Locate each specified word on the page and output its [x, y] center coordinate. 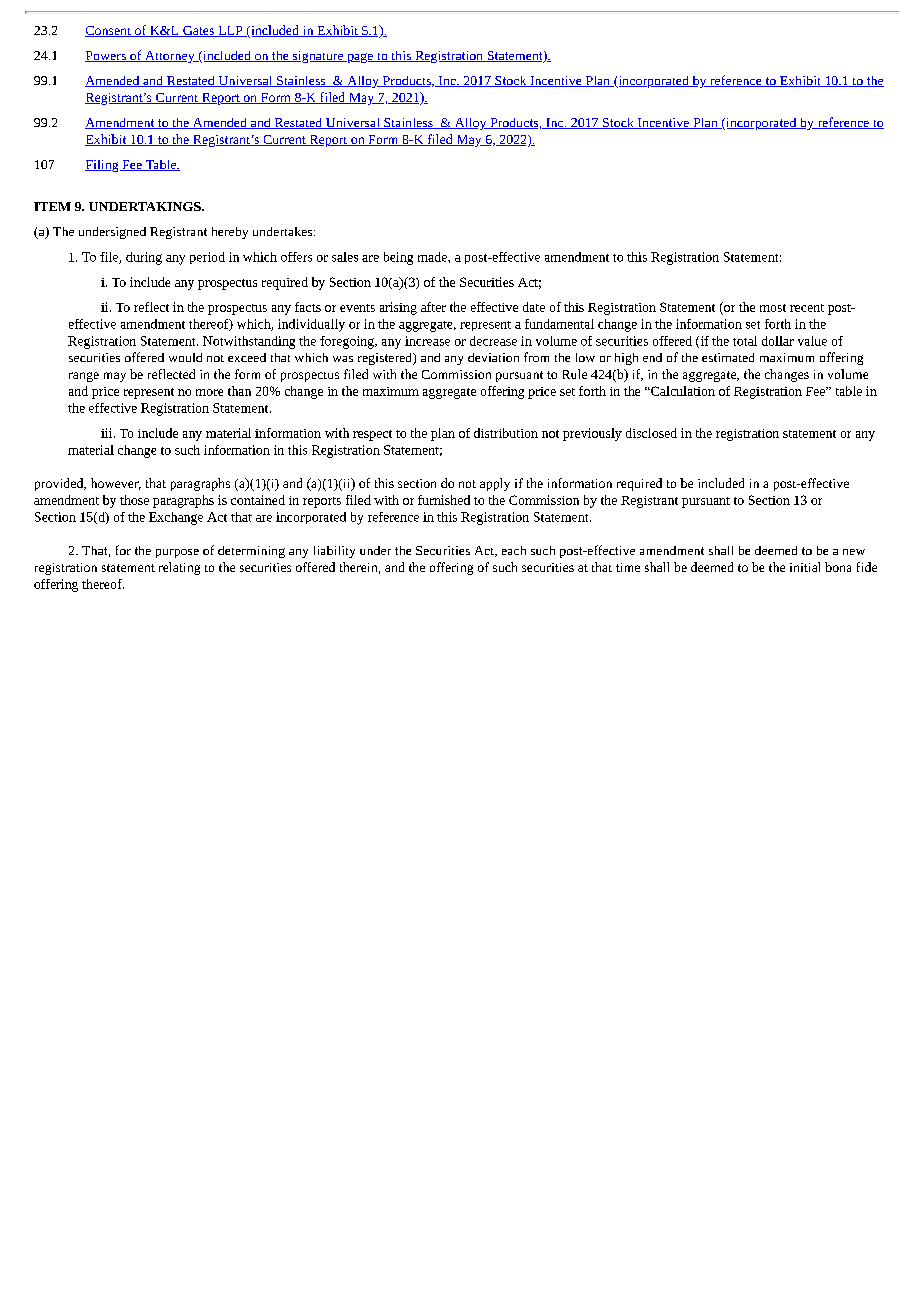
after [433, 307]
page [360, 58]
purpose [177, 553]
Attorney [170, 57]
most [773, 308]
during [144, 258]
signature [318, 57]
